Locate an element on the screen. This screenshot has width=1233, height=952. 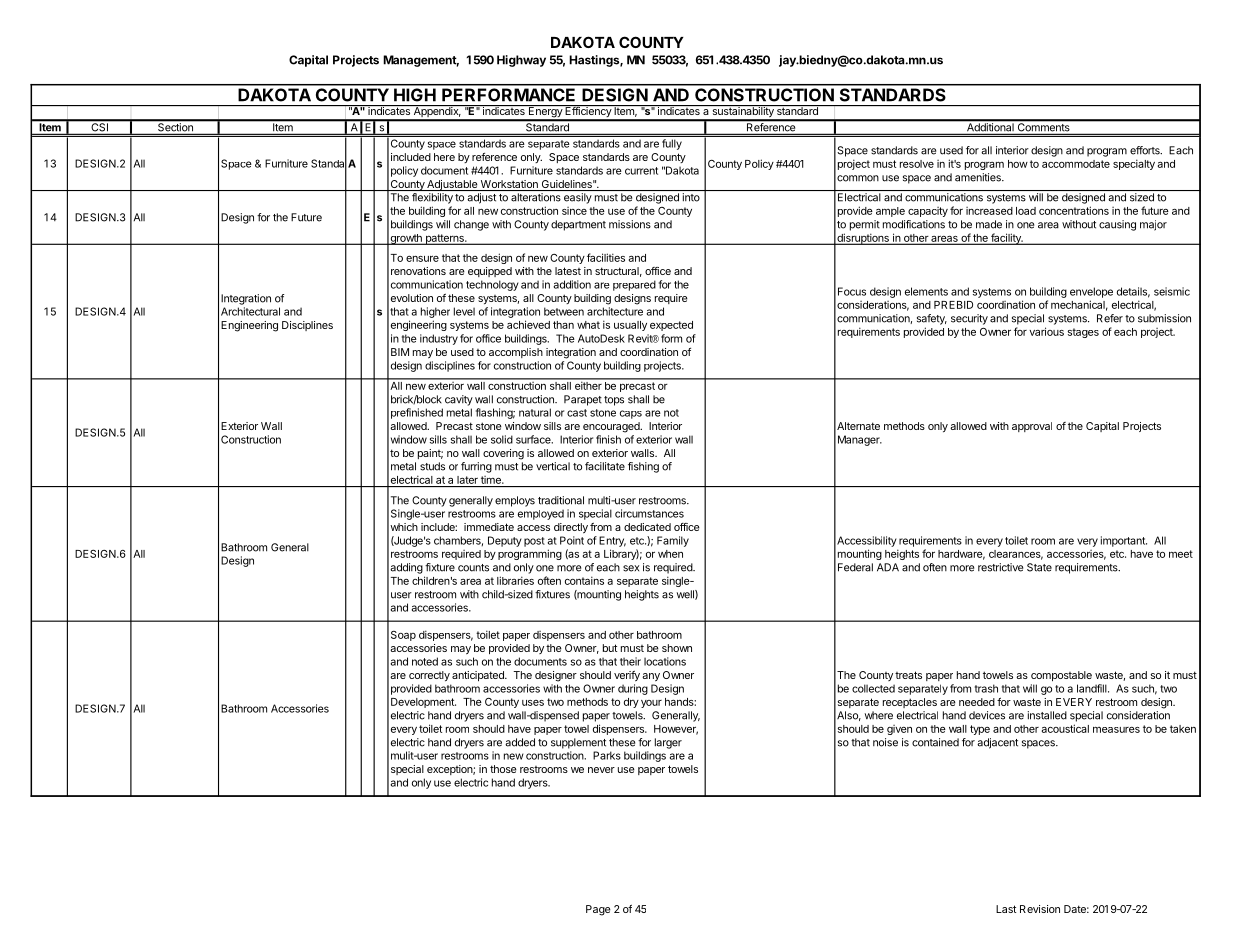
Last is located at coordinates (1006, 909).
